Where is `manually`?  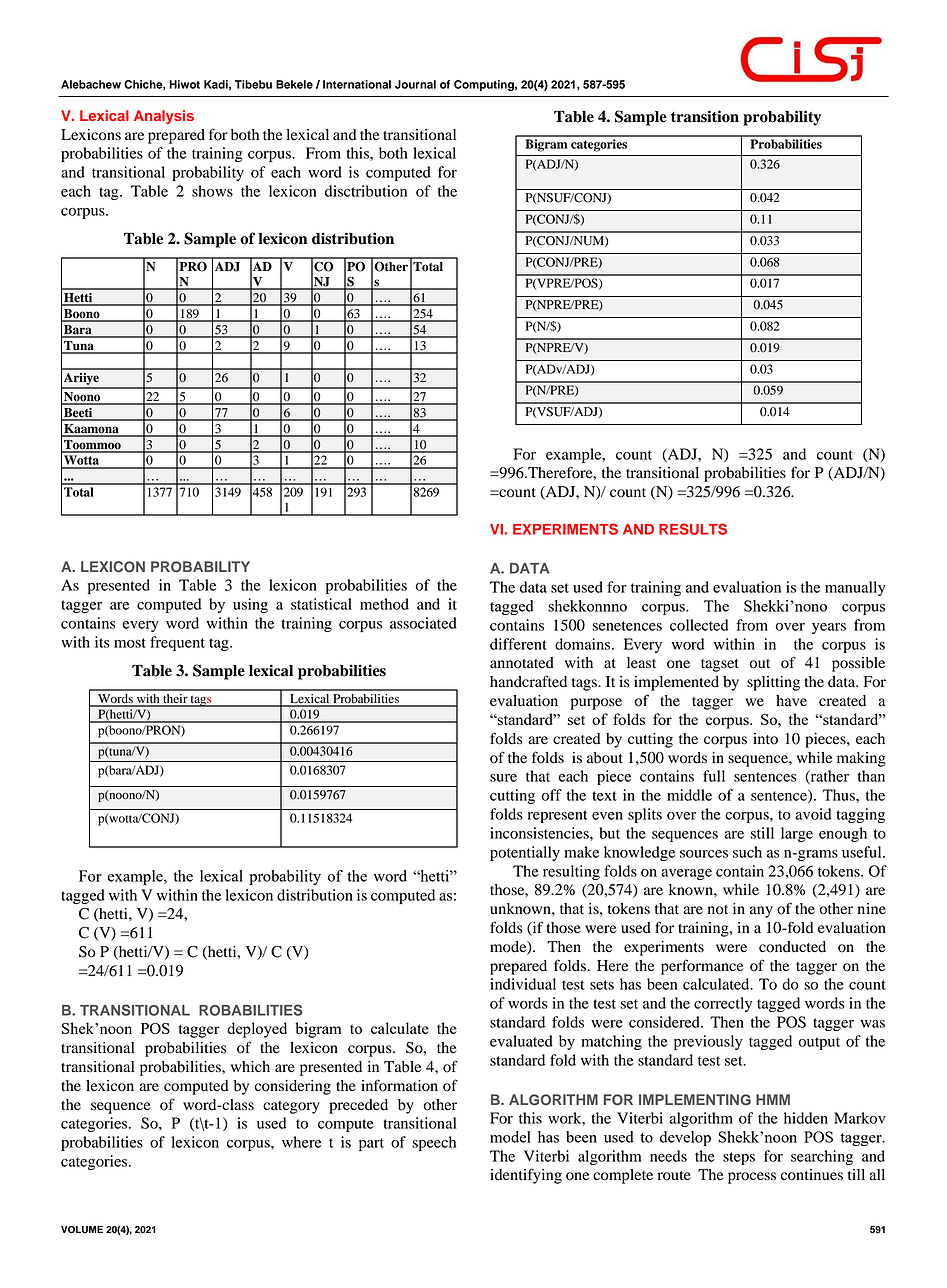 manually is located at coordinates (855, 588).
